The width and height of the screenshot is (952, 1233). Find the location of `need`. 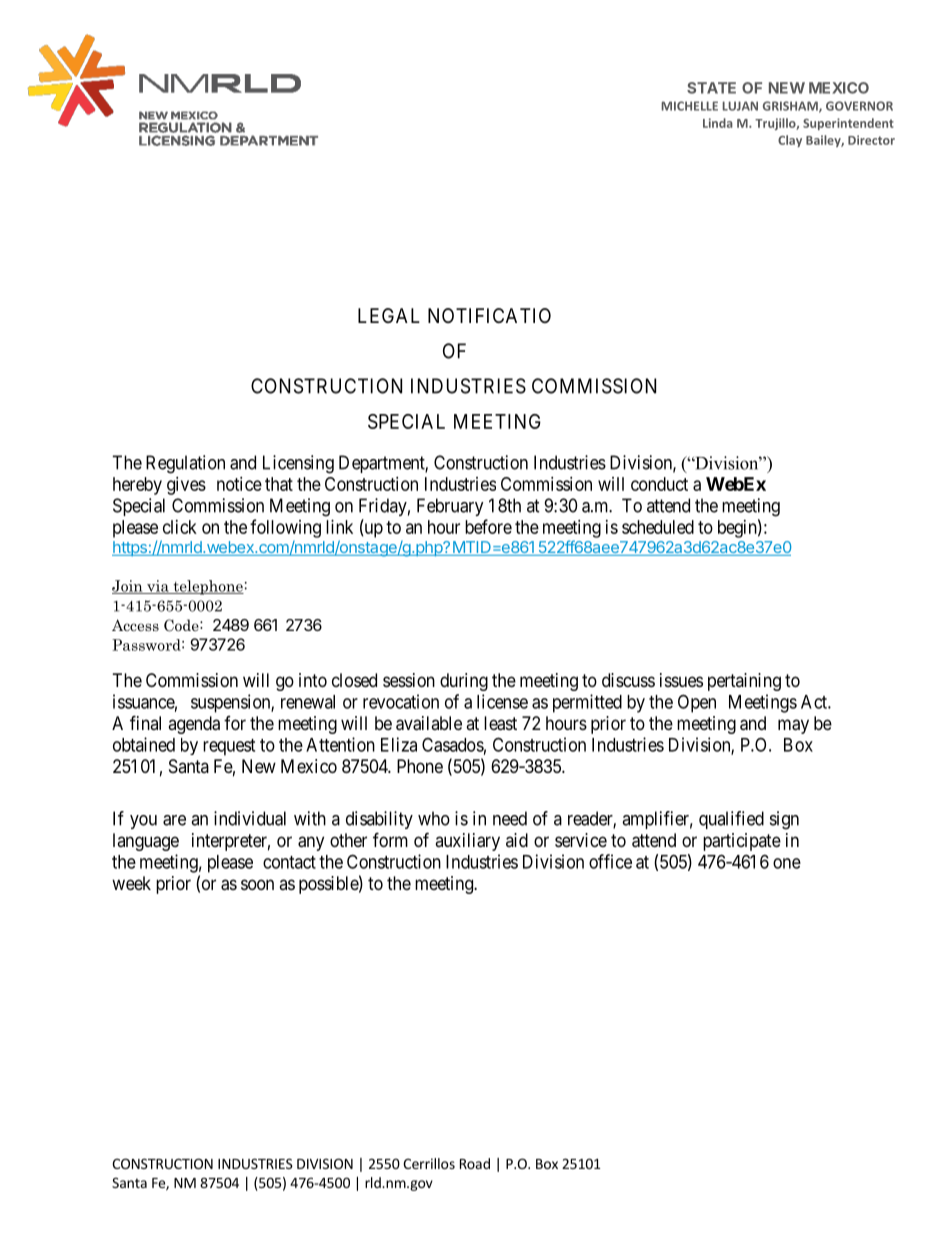

need is located at coordinates (510, 818).
